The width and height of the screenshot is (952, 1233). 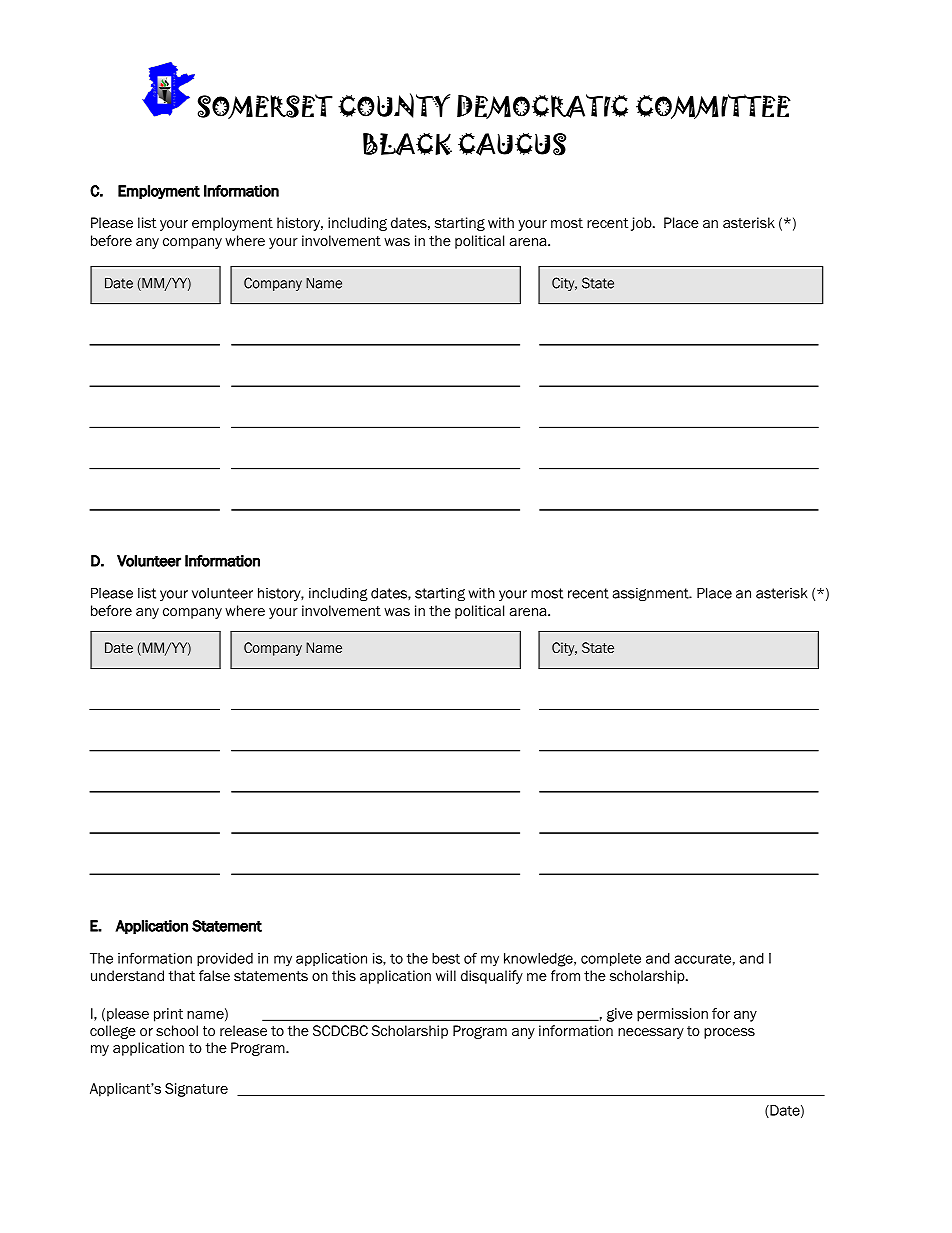 What do you see at coordinates (642, 224) in the screenshot?
I see `job` at bounding box center [642, 224].
